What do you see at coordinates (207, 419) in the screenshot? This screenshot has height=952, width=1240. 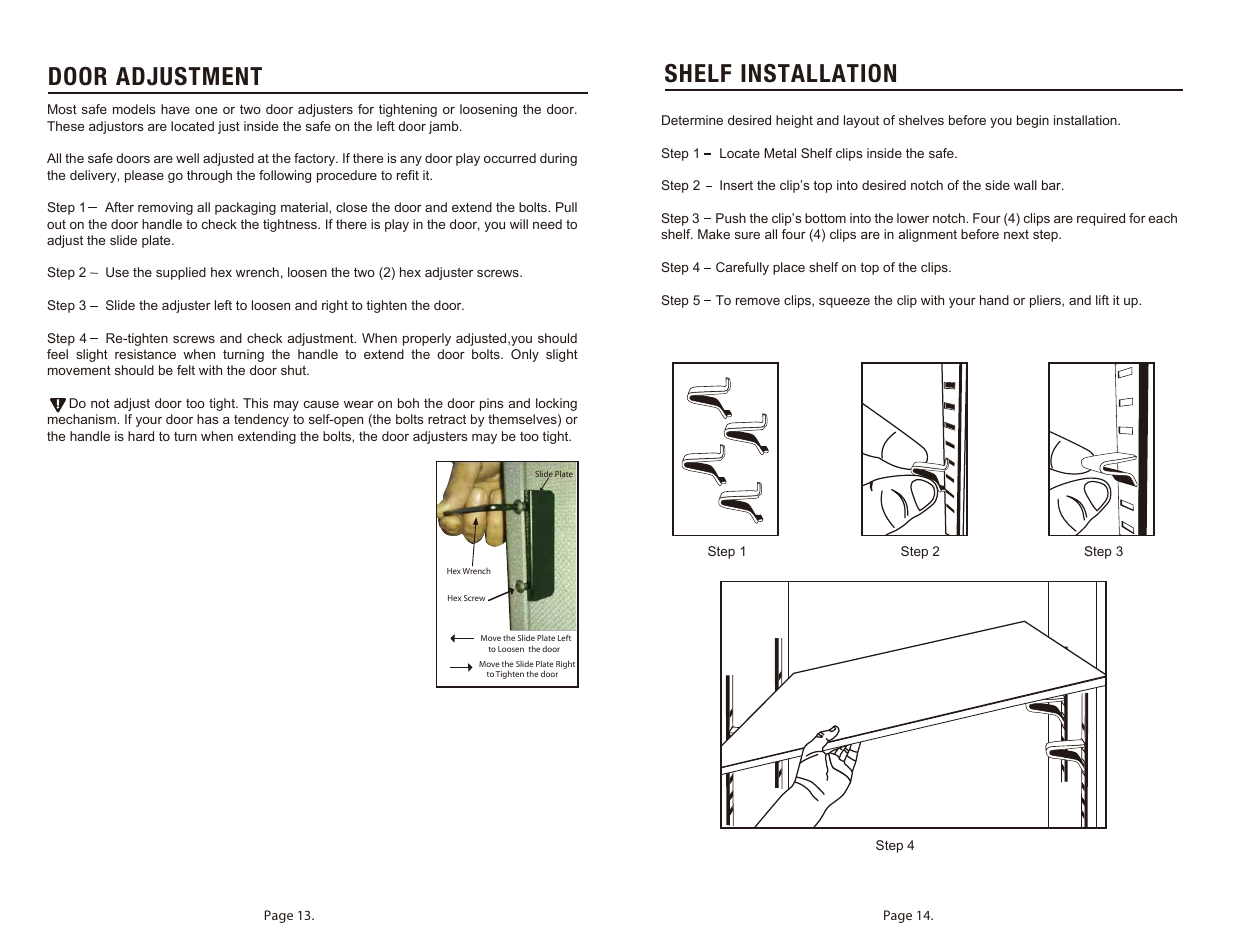 I see `has` at bounding box center [207, 419].
